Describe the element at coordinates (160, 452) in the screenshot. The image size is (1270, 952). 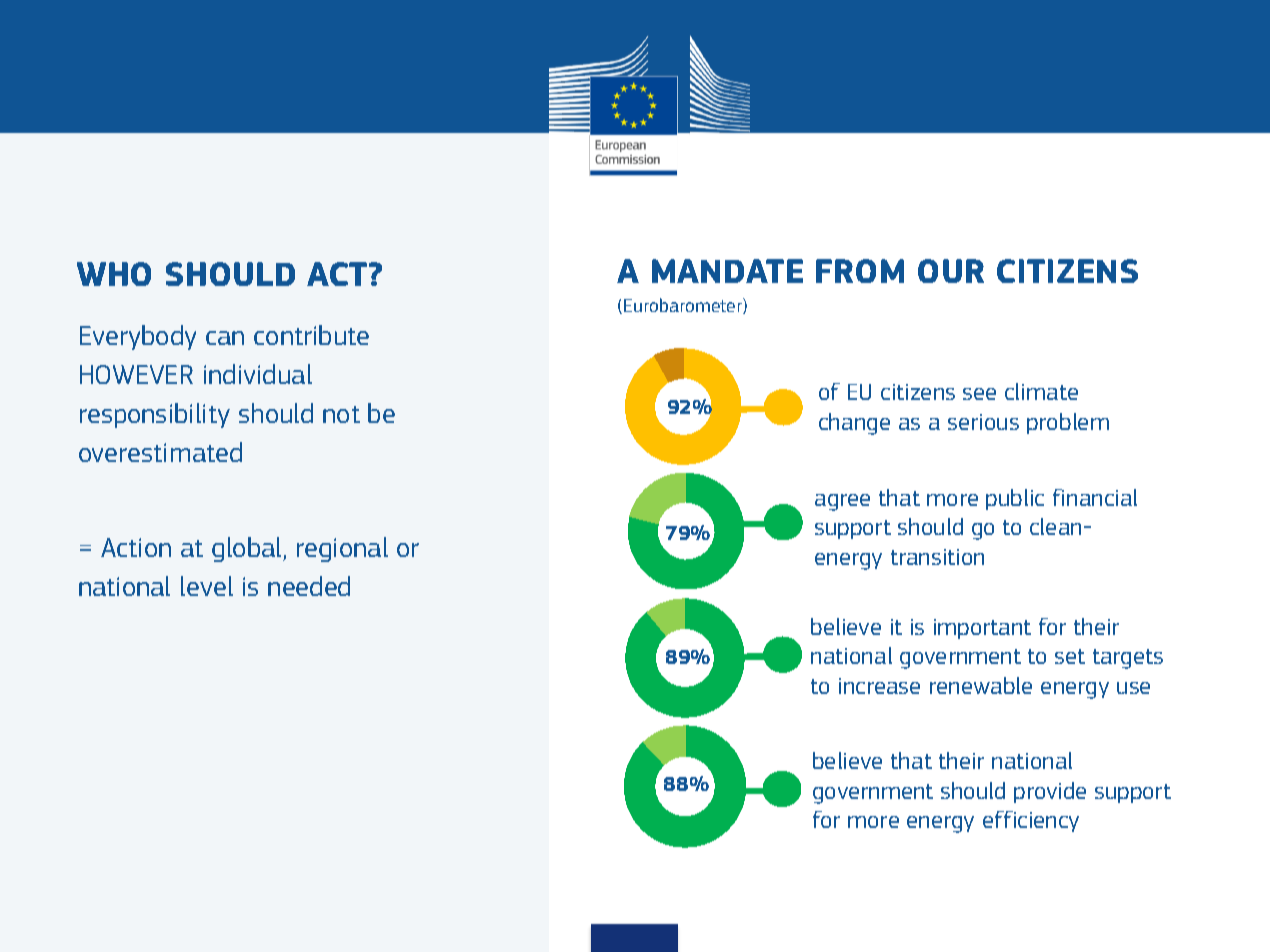
I see `overestimated` at that location.
